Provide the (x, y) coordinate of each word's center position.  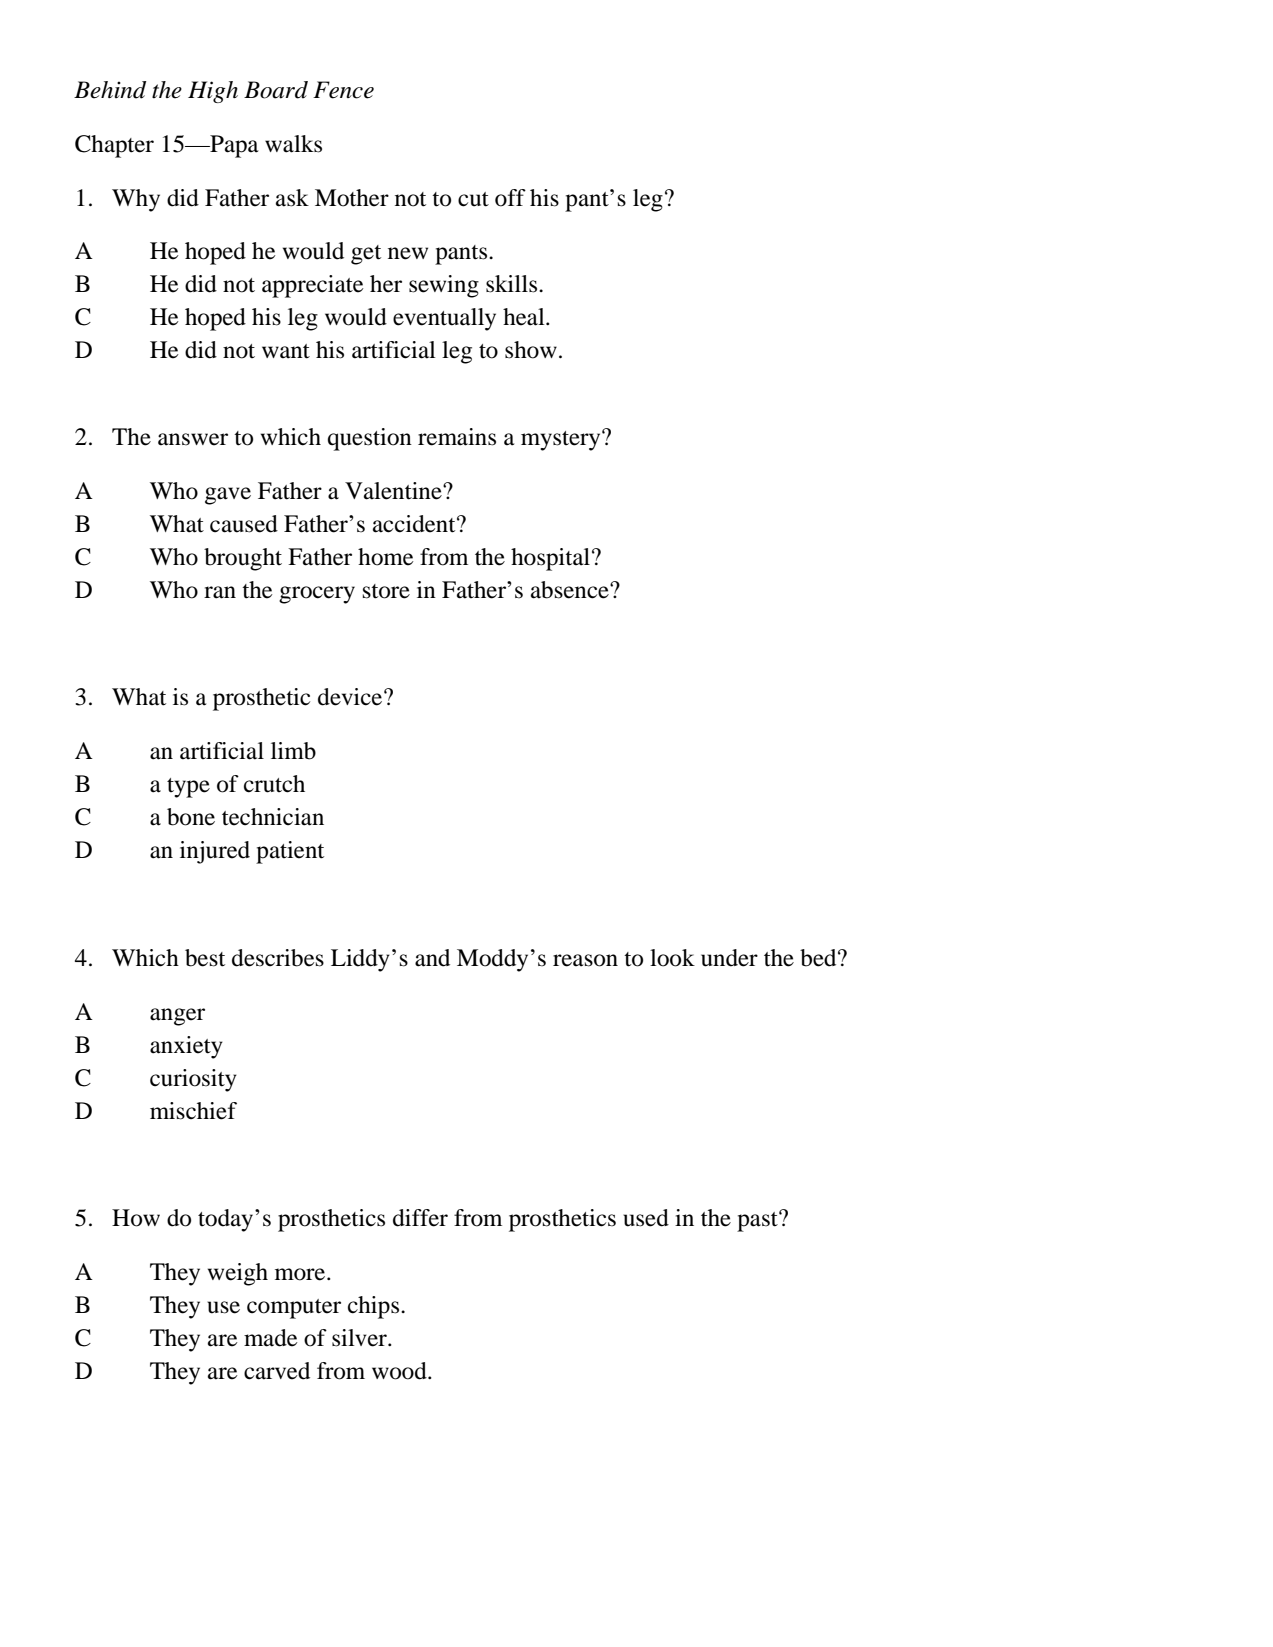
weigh (238, 1274)
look (672, 958)
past (758, 1221)
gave (228, 496)
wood (400, 1371)
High (213, 92)
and (432, 958)
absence (571, 590)
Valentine (394, 491)
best (205, 958)
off (510, 198)
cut (473, 199)
